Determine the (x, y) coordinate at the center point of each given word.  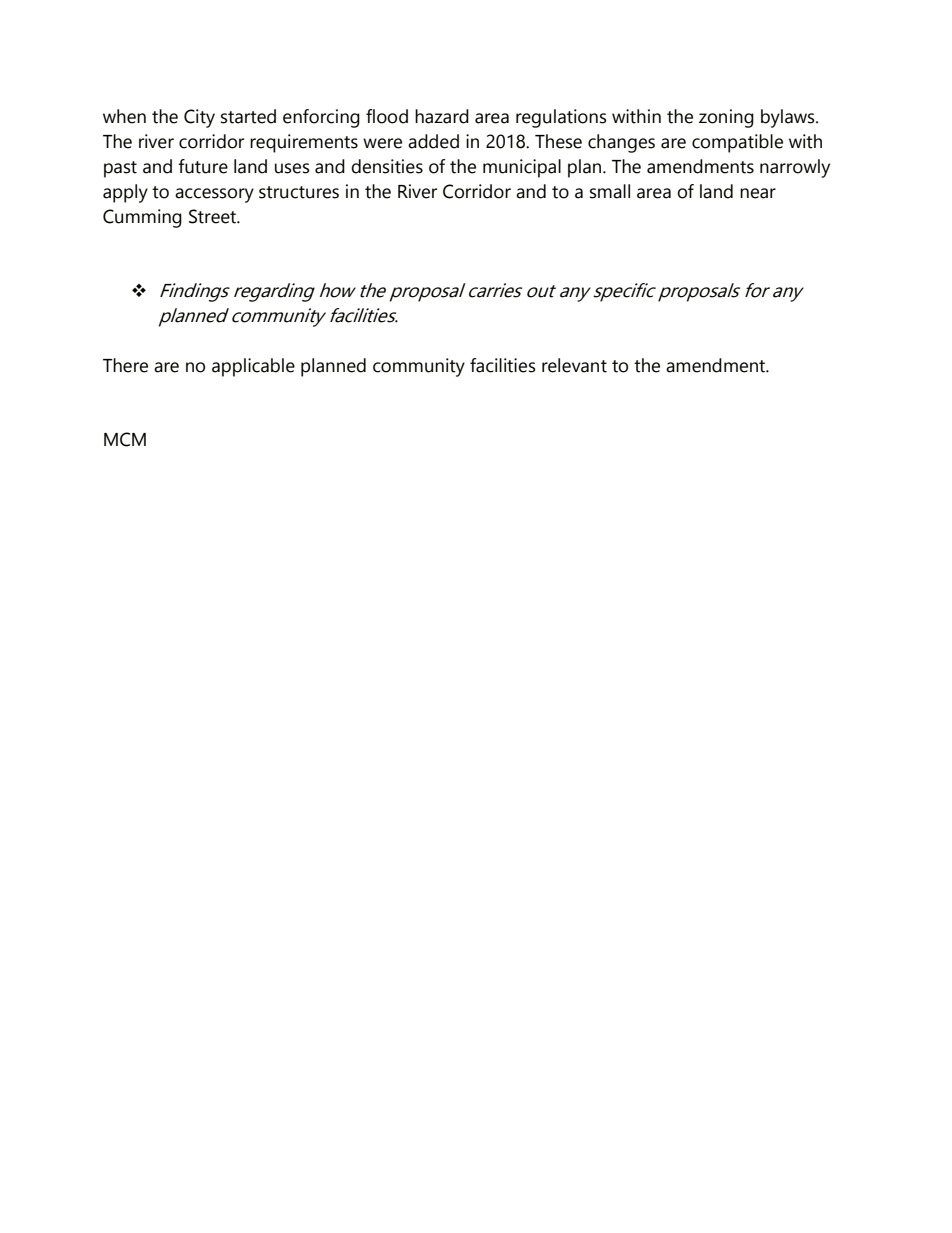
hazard (442, 116)
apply (125, 193)
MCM (125, 439)
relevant (574, 365)
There (125, 365)
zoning (726, 118)
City (199, 118)
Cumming (142, 218)
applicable (253, 367)
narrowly (795, 168)
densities (387, 166)
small (610, 191)
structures (299, 192)
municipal (522, 168)
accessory (214, 195)
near (758, 193)
